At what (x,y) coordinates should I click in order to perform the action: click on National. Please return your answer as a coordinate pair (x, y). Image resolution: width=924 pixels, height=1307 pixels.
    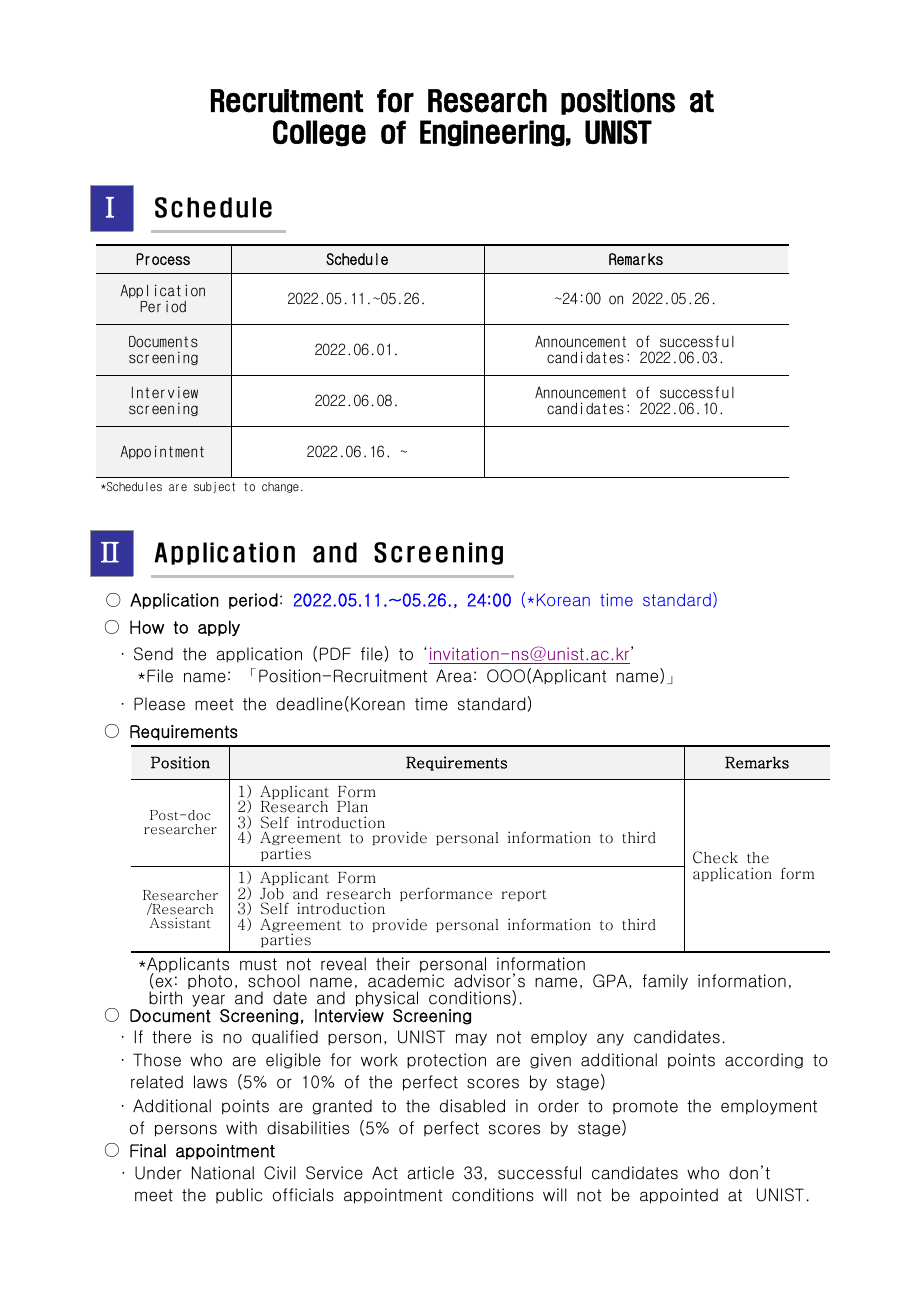
    Looking at the image, I should click on (223, 1173).
